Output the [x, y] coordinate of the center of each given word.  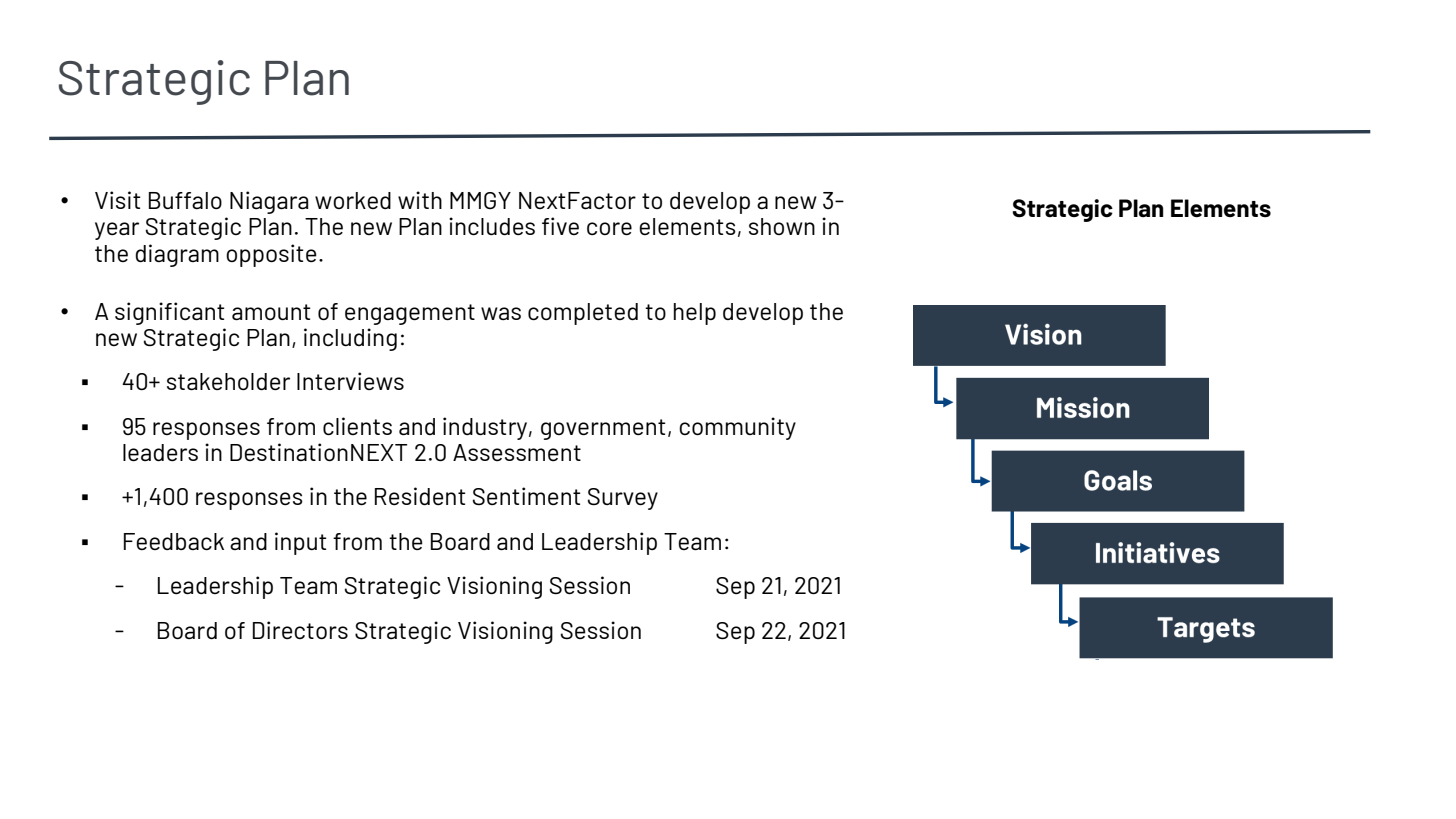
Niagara [269, 202]
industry [485, 428]
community [737, 428]
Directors [300, 630]
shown [782, 226]
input [301, 543]
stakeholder [228, 381]
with [420, 200]
